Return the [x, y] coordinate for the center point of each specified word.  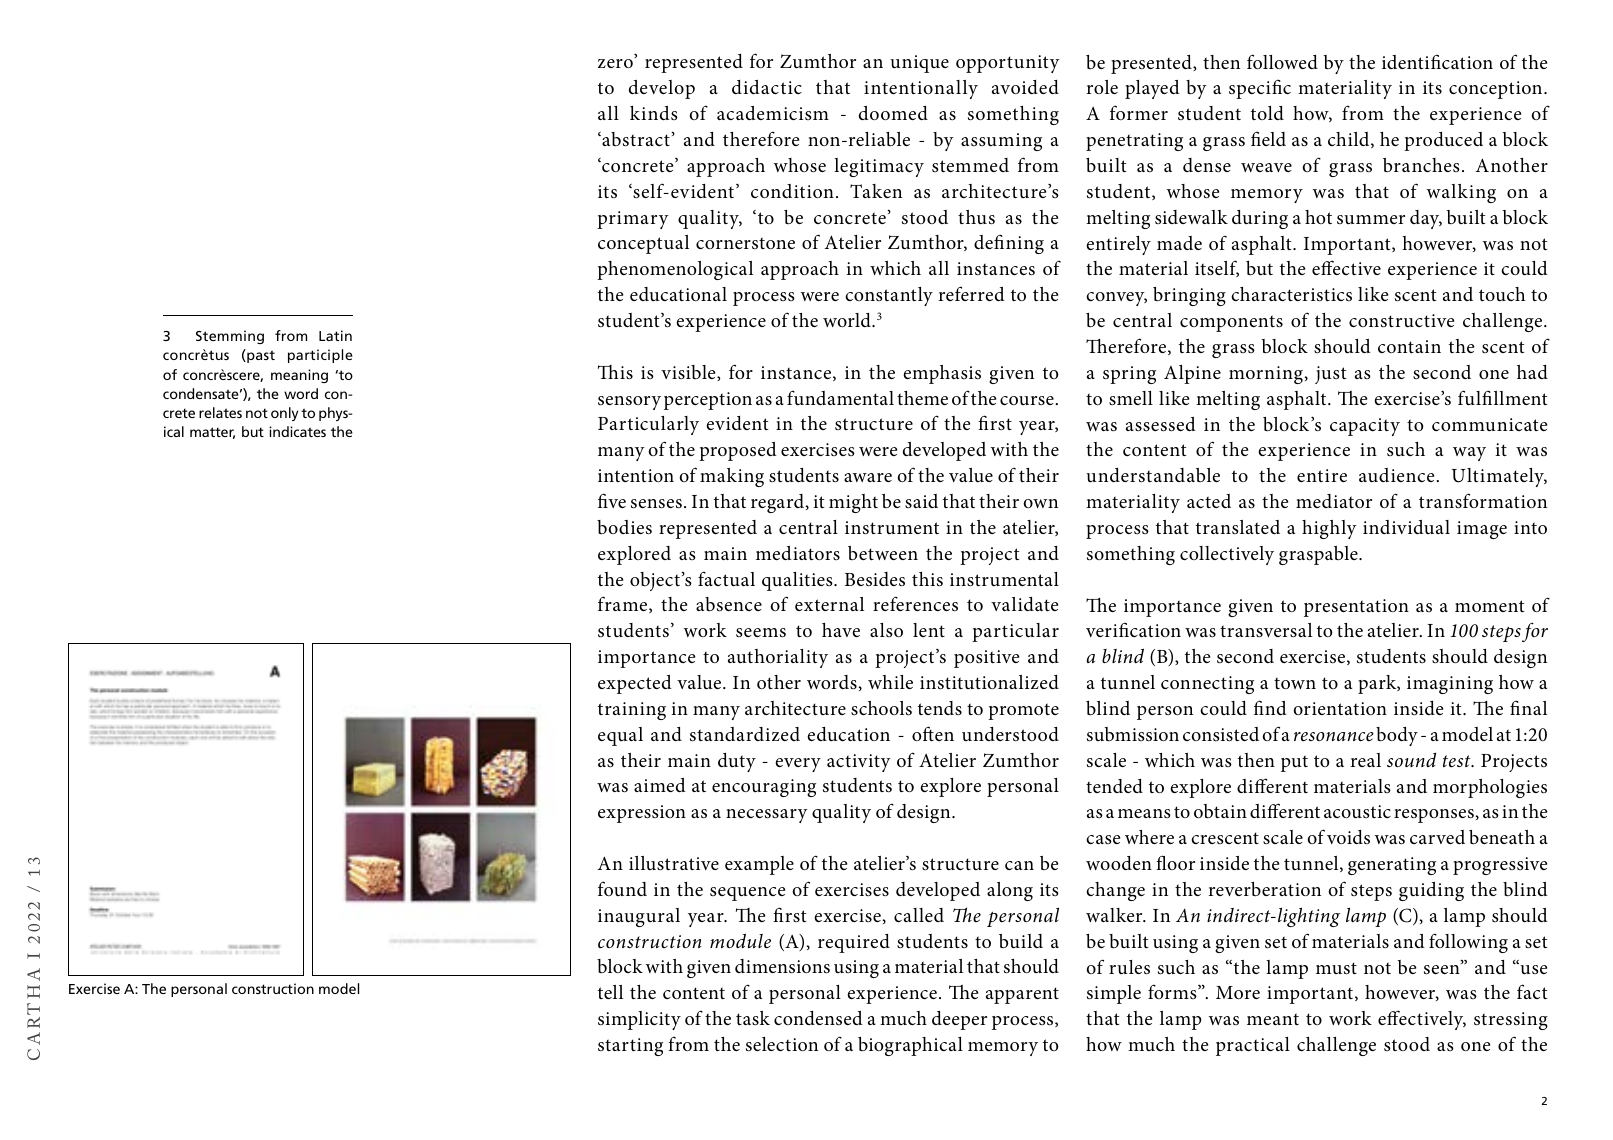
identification [1437, 61]
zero [616, 62]
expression [642, 814]
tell [610, 992]
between [883, 553]
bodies [624, 527]
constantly [889, 296]
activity [859, 763]
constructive [1401, 321]
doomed [893, 113]
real [1366, 760]
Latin [335, 335]
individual [1406, 527]
